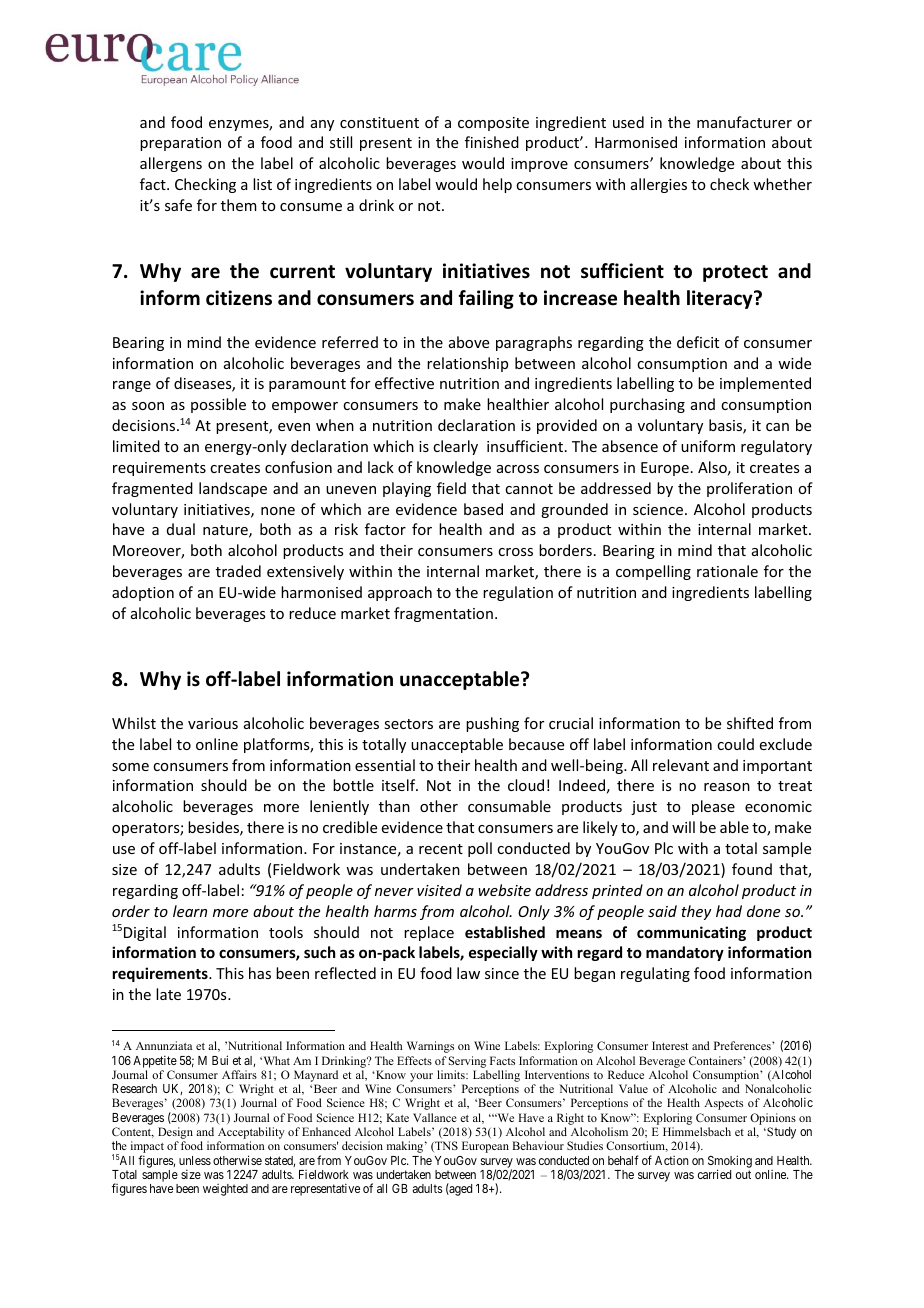 Image resolution: width=924 pixels, height=1308 pixels. I want to click on preparation, so click(180, 144).
